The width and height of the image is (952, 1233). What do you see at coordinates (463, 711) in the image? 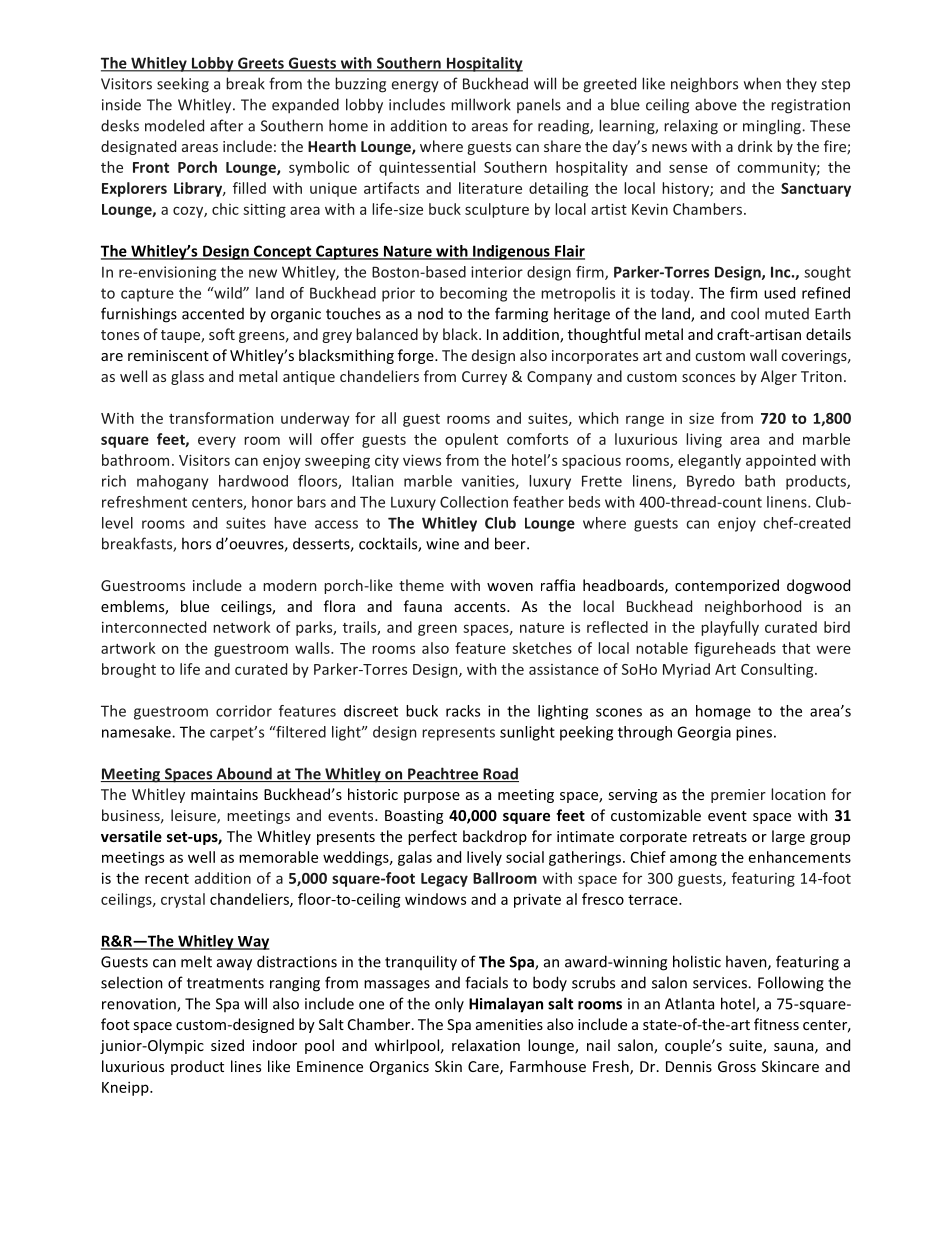
I see `racks` at bounding box center [463, 711].
